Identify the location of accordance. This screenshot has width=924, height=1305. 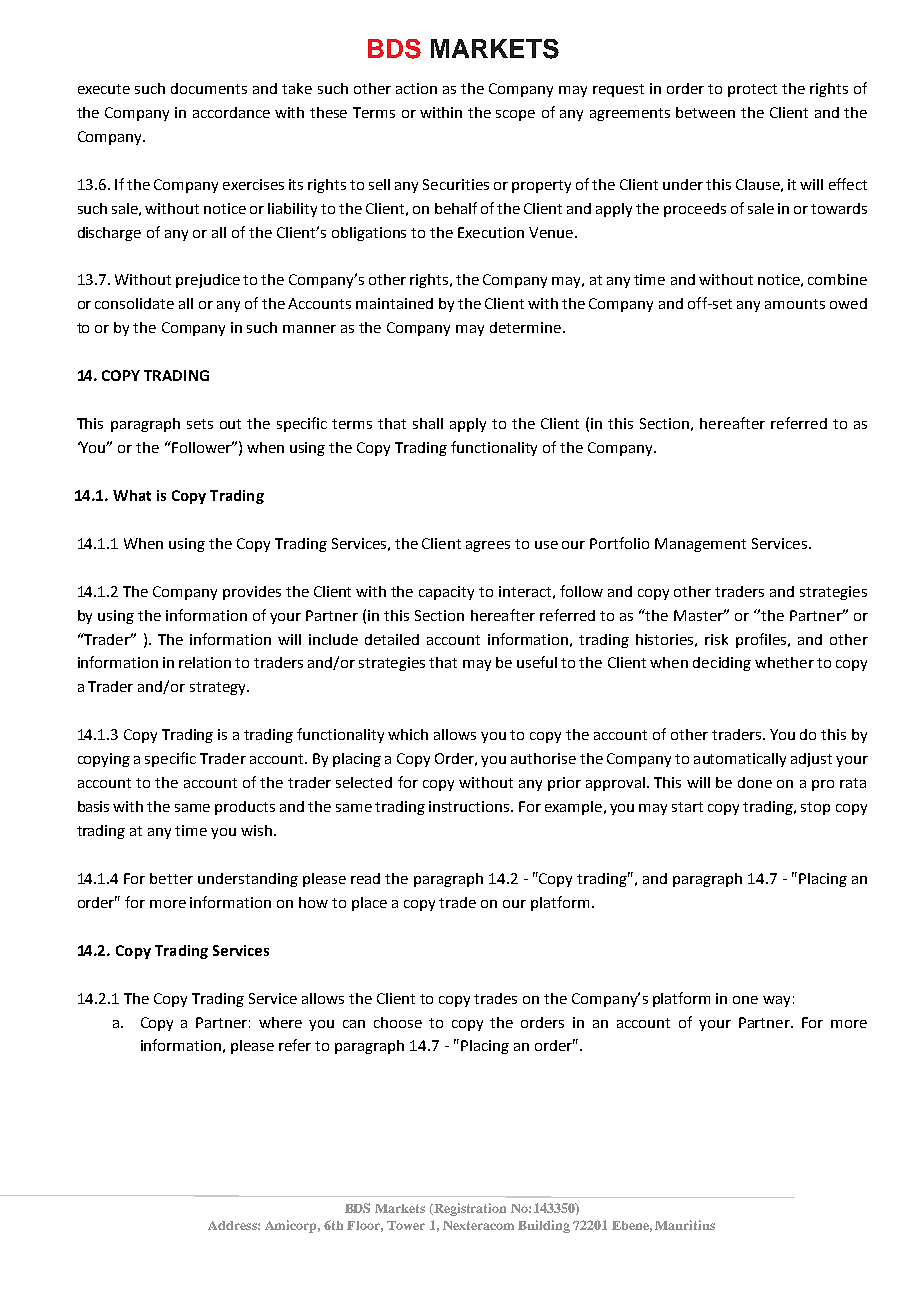
(231, 112).
